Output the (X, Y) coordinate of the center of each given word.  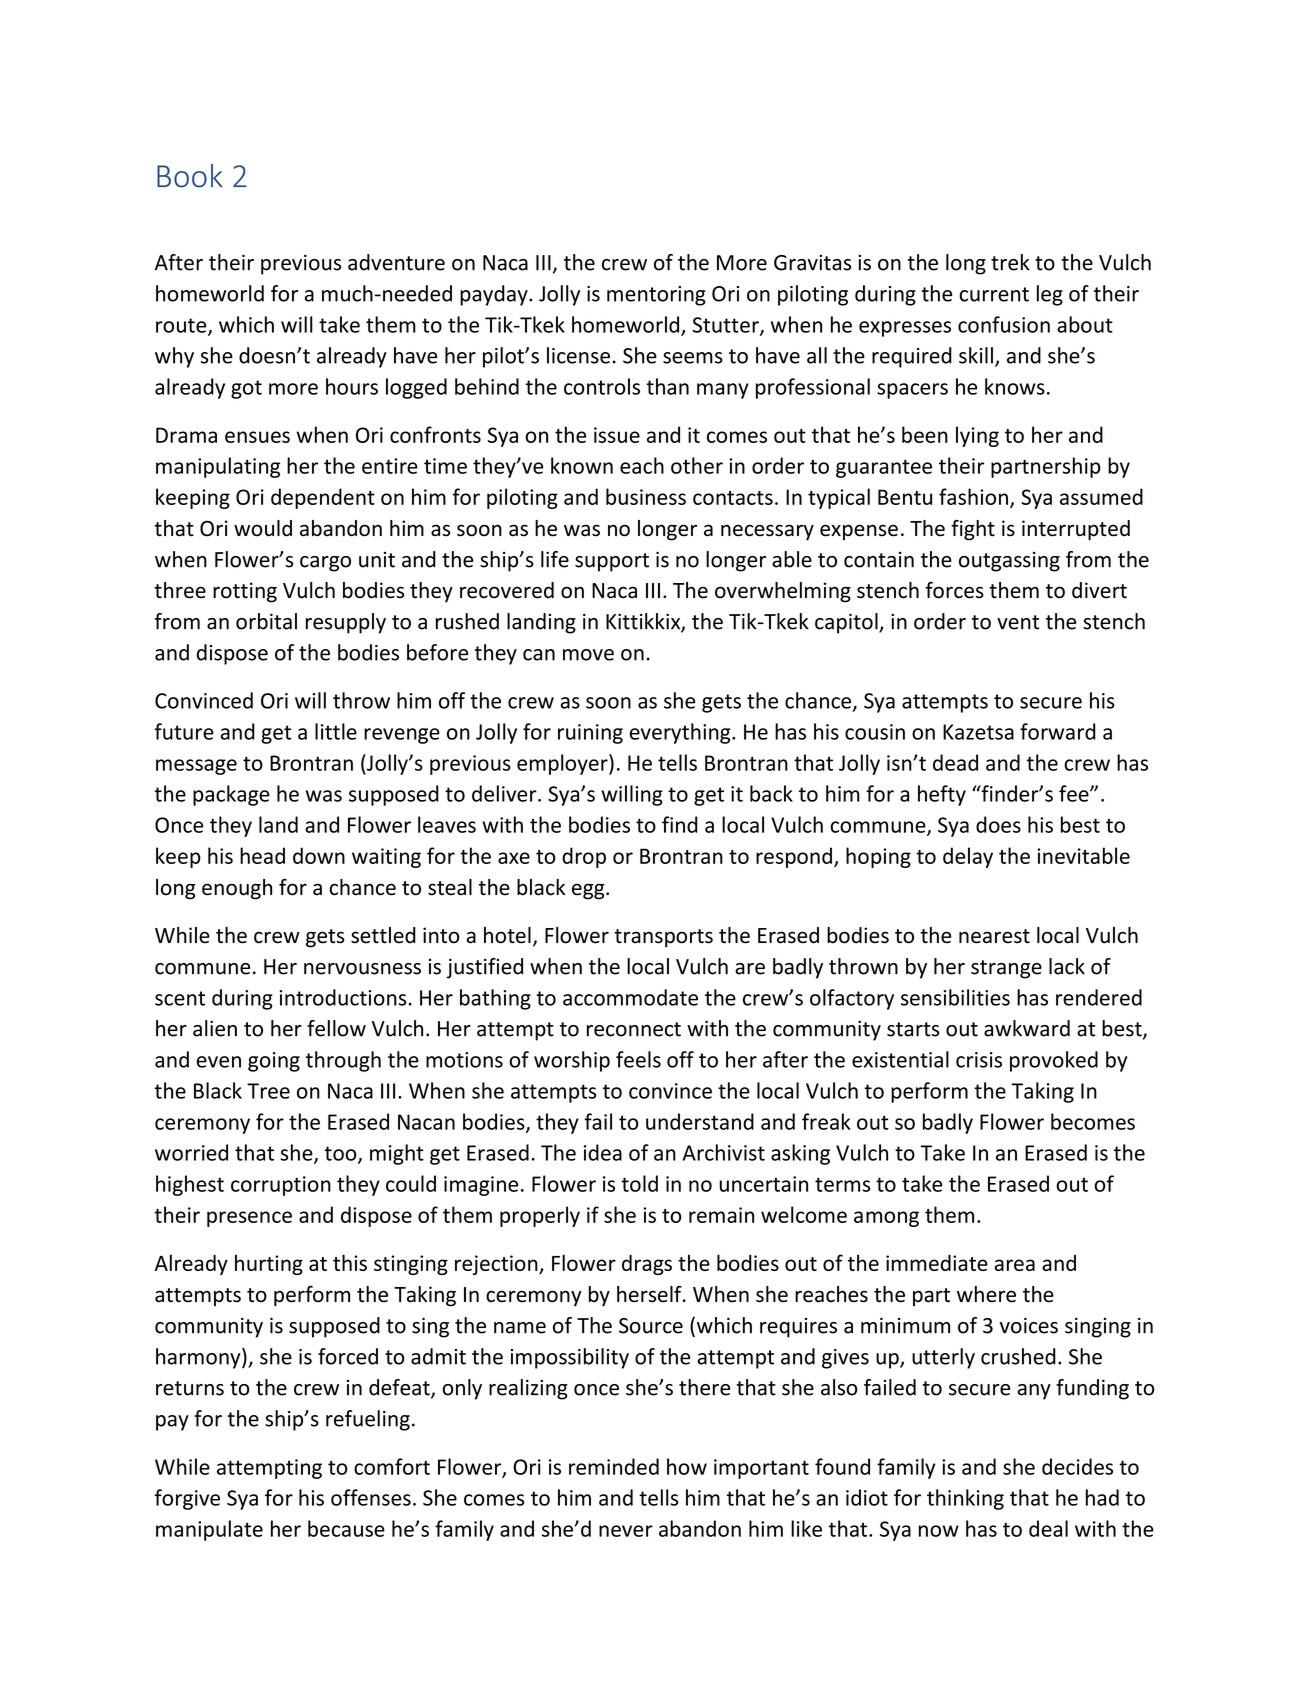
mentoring (656, 296)
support (612, 562)
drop (584, 857)
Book (190, 176)
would (263, 528)
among (886, 1219)
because (346, 1528)
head (262, 855)
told (639, 1183)
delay (968, 857)
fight (973, 530)
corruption (281, 1186)
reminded (614, 1466)
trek (1010, 262)
